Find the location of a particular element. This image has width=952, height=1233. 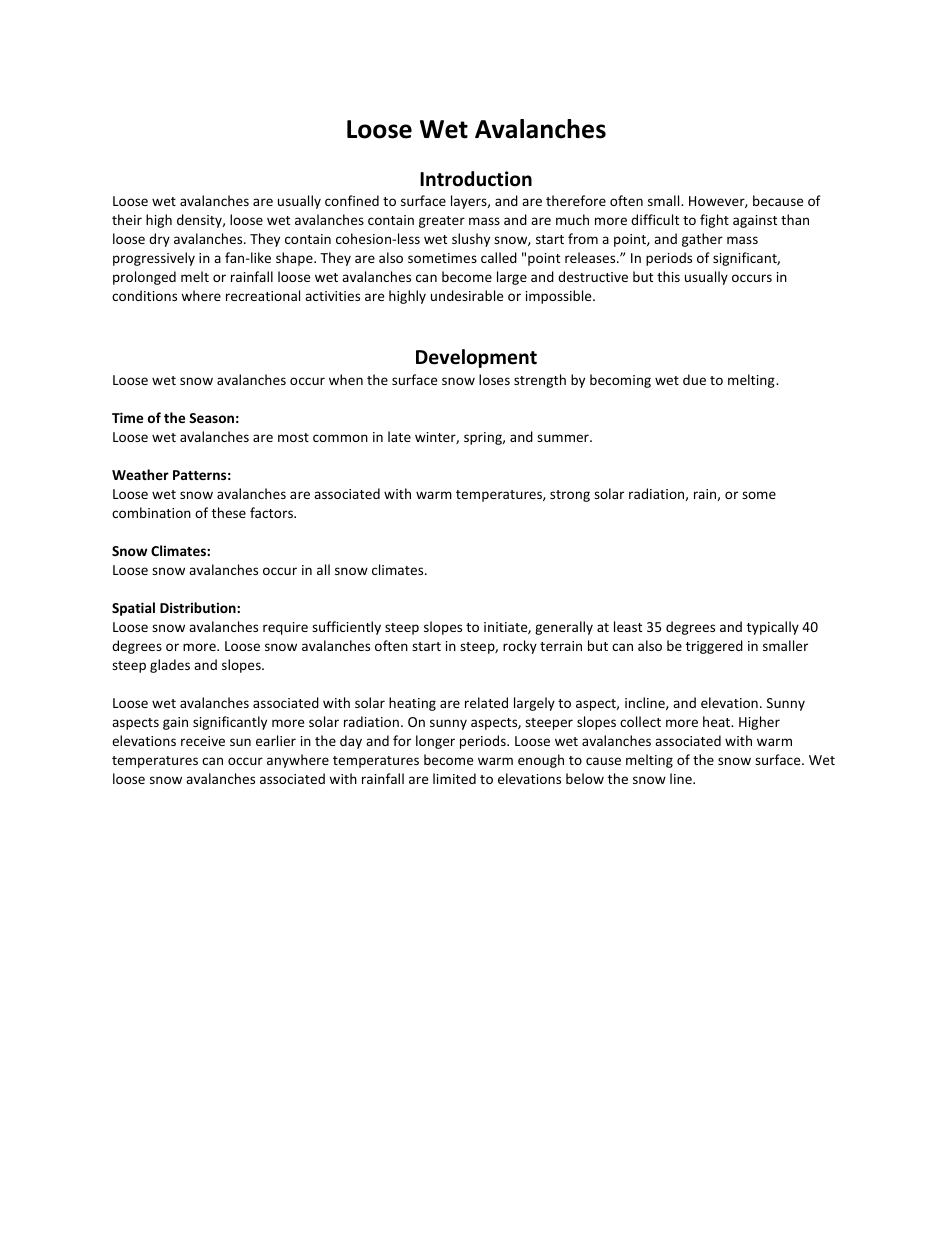

receive is located at coordinates (203, 741).
